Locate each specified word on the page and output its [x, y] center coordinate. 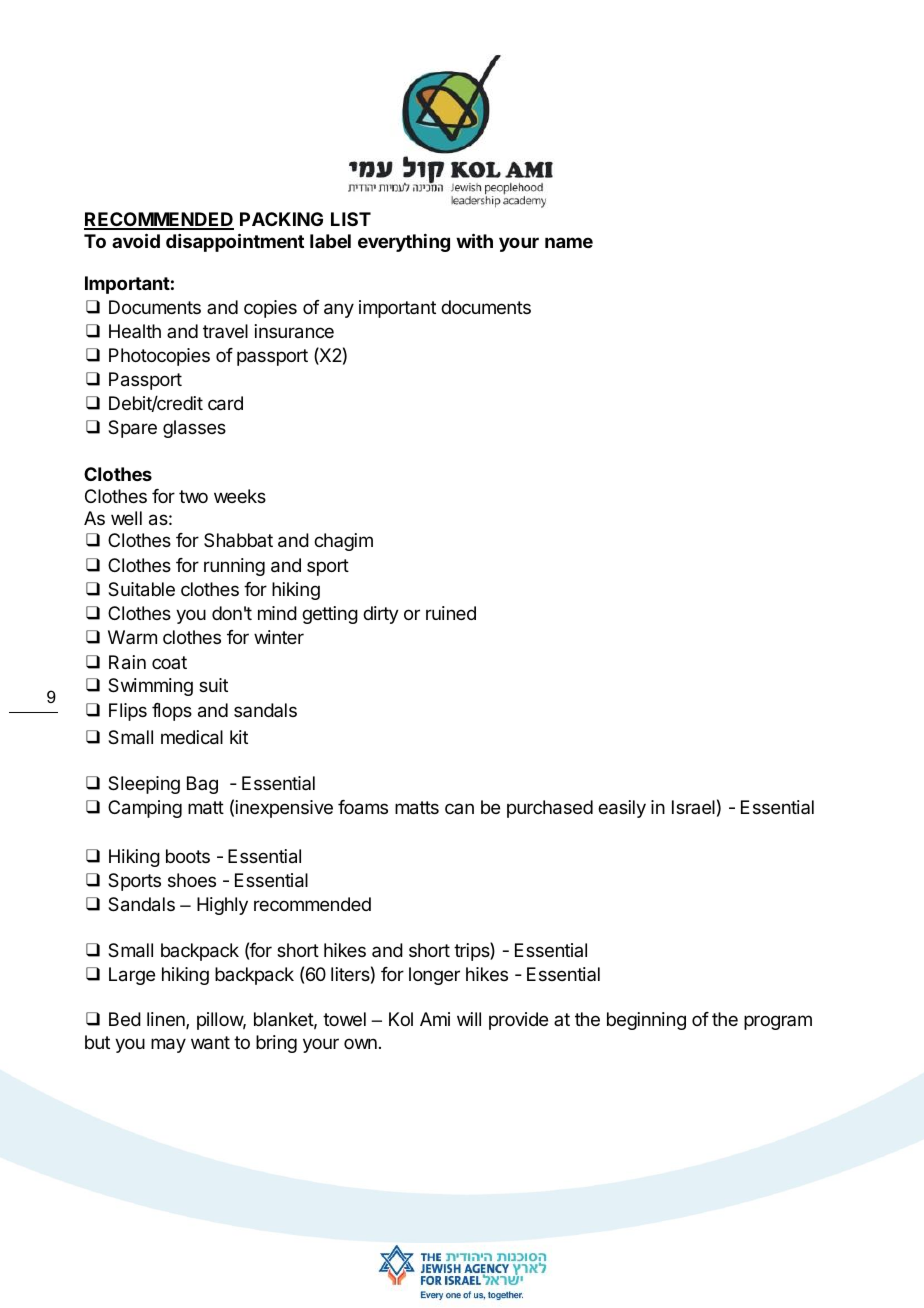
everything [404, 243]
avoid [136, 240]
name [569, 242]
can [459, 808]
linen [167, 1020]
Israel [693, 807]
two [193, 496]
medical [192, 737]
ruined [451, 613]
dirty [381, 615]
